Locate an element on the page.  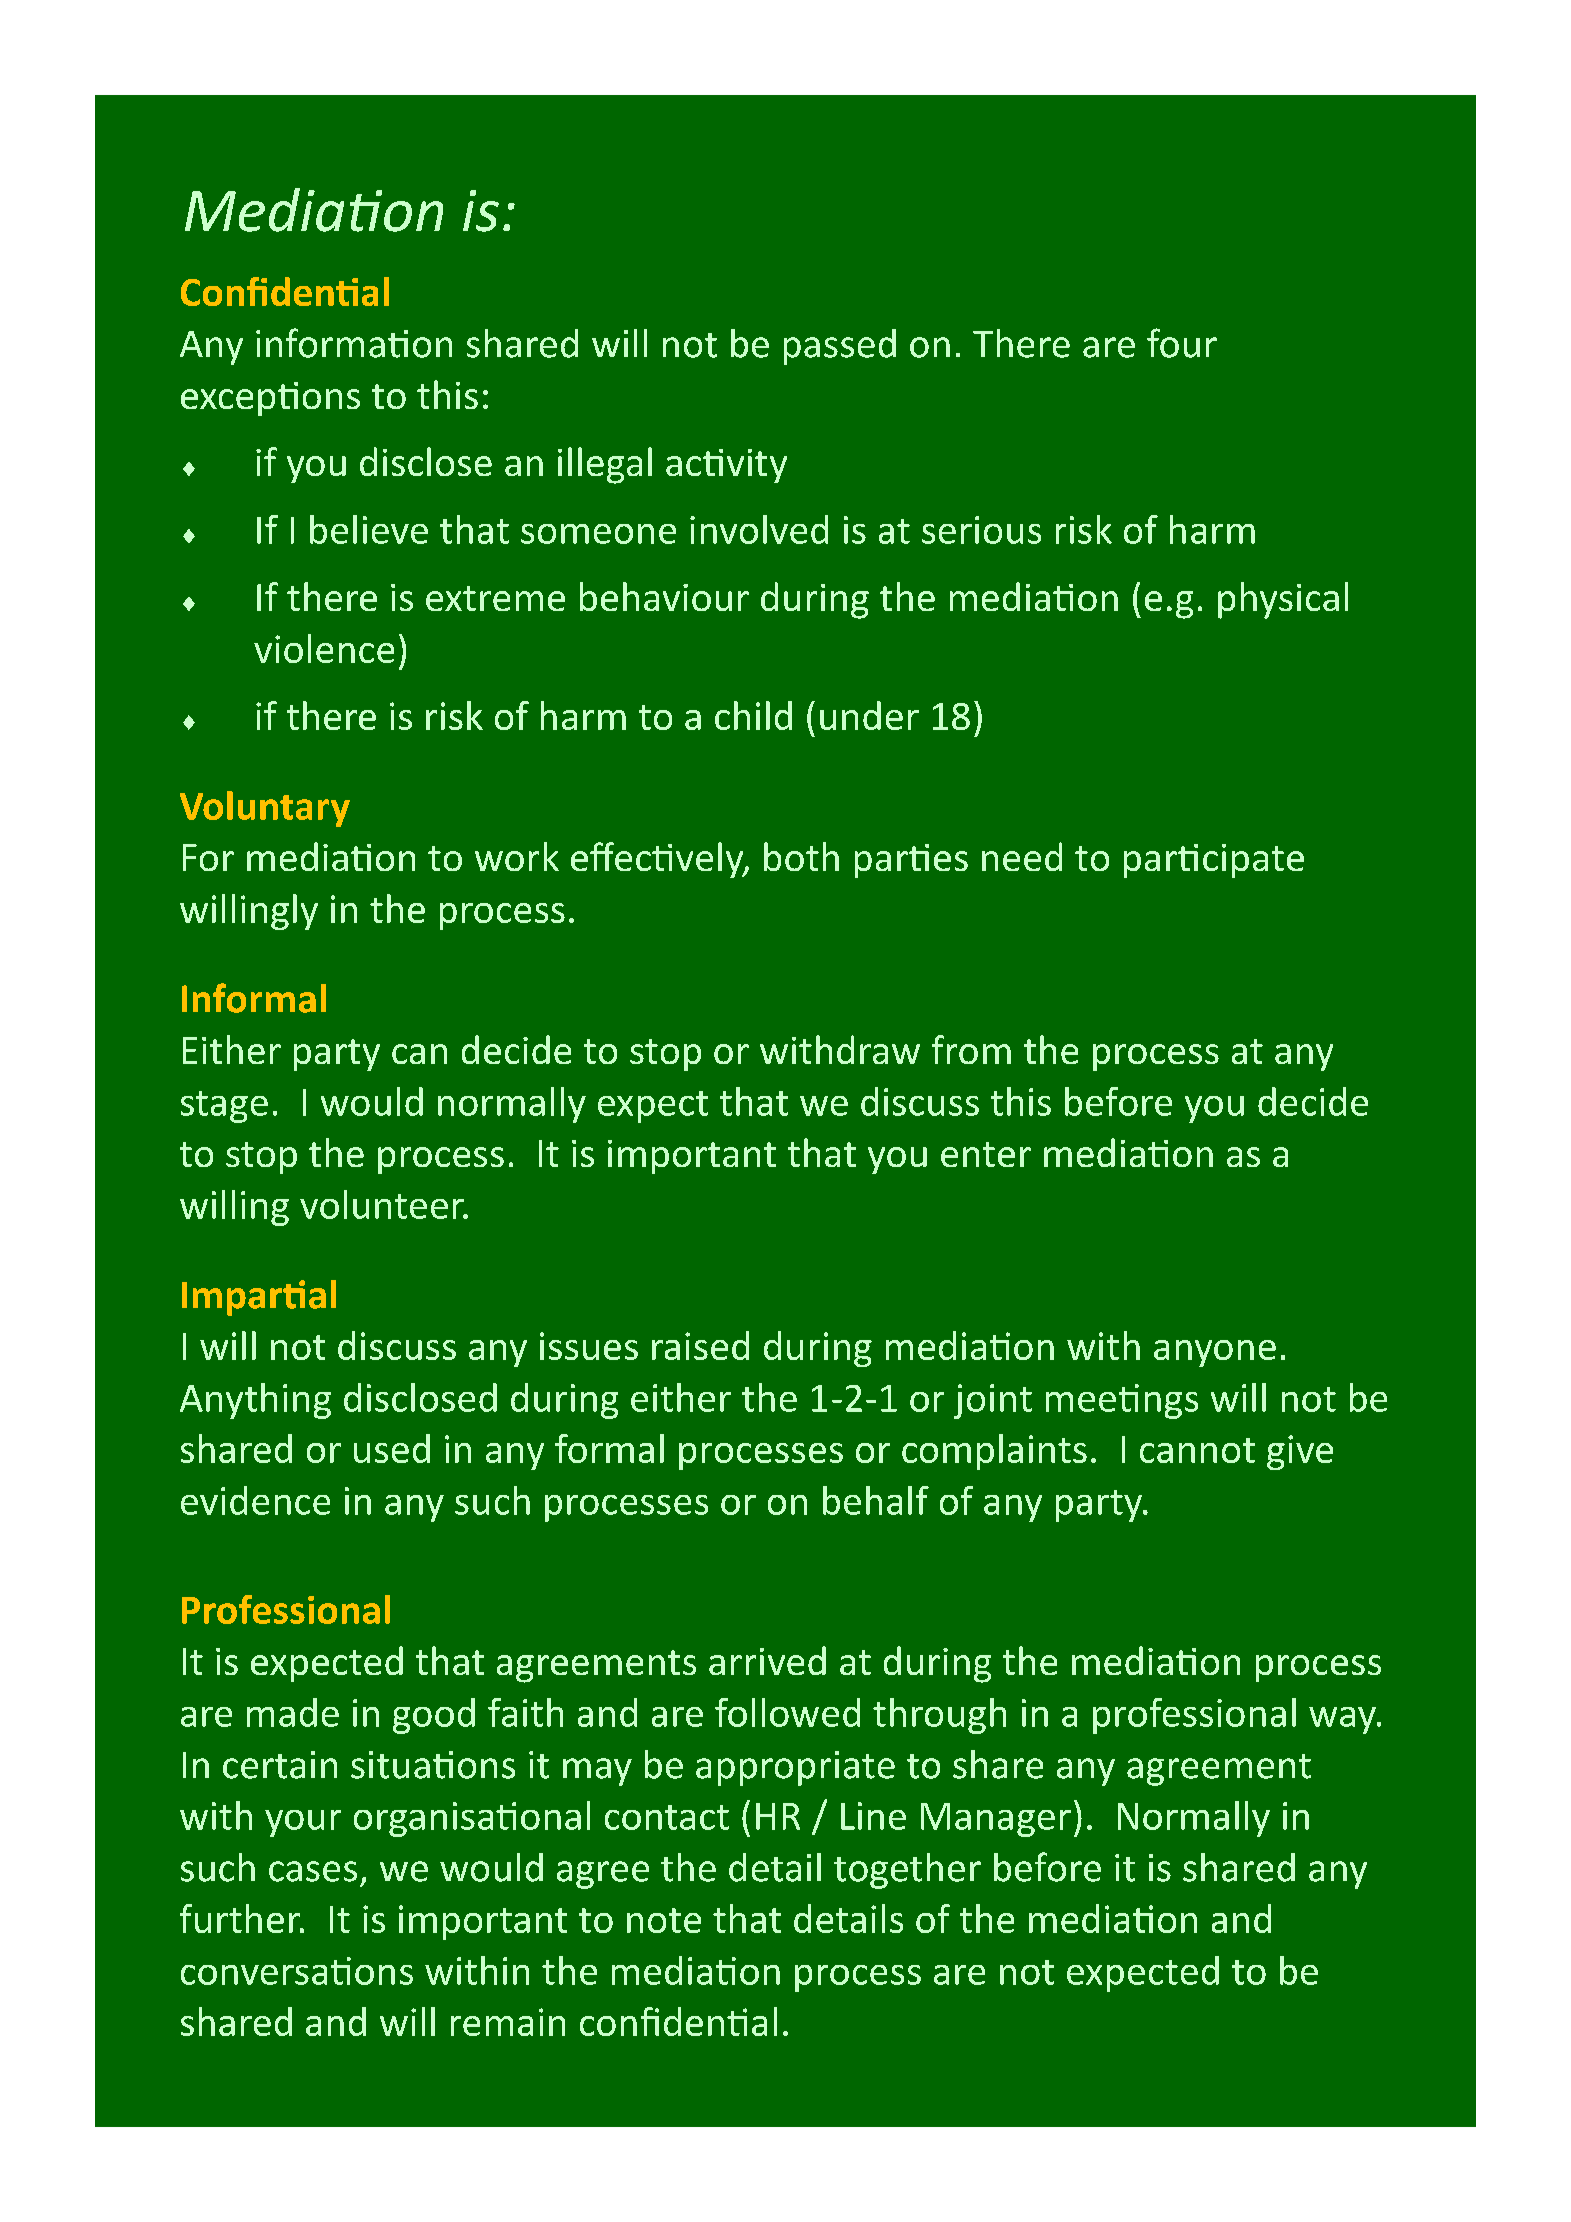
information is located at coordinates (354, 343).
